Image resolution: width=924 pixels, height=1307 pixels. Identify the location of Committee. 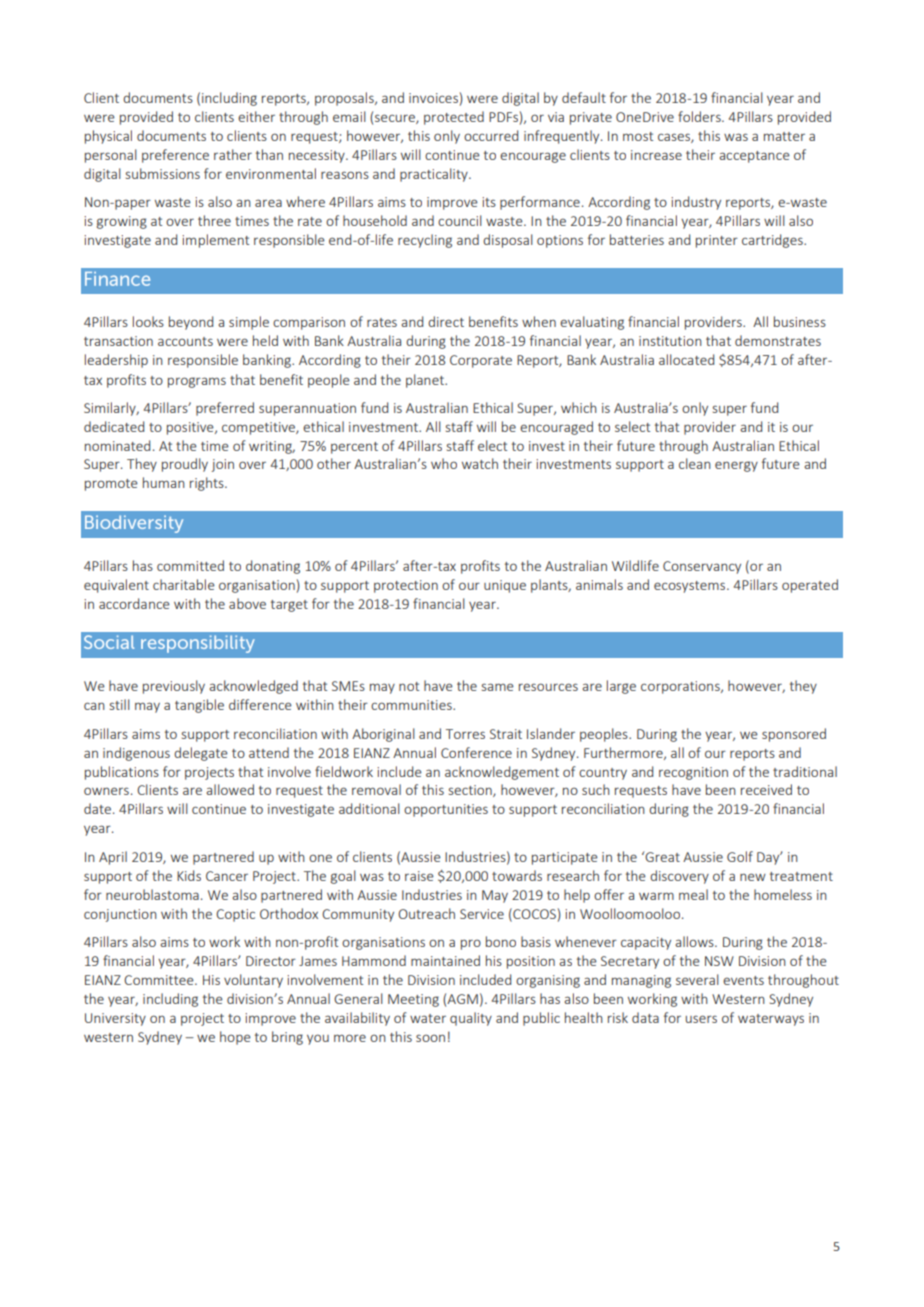
(160, 980).
